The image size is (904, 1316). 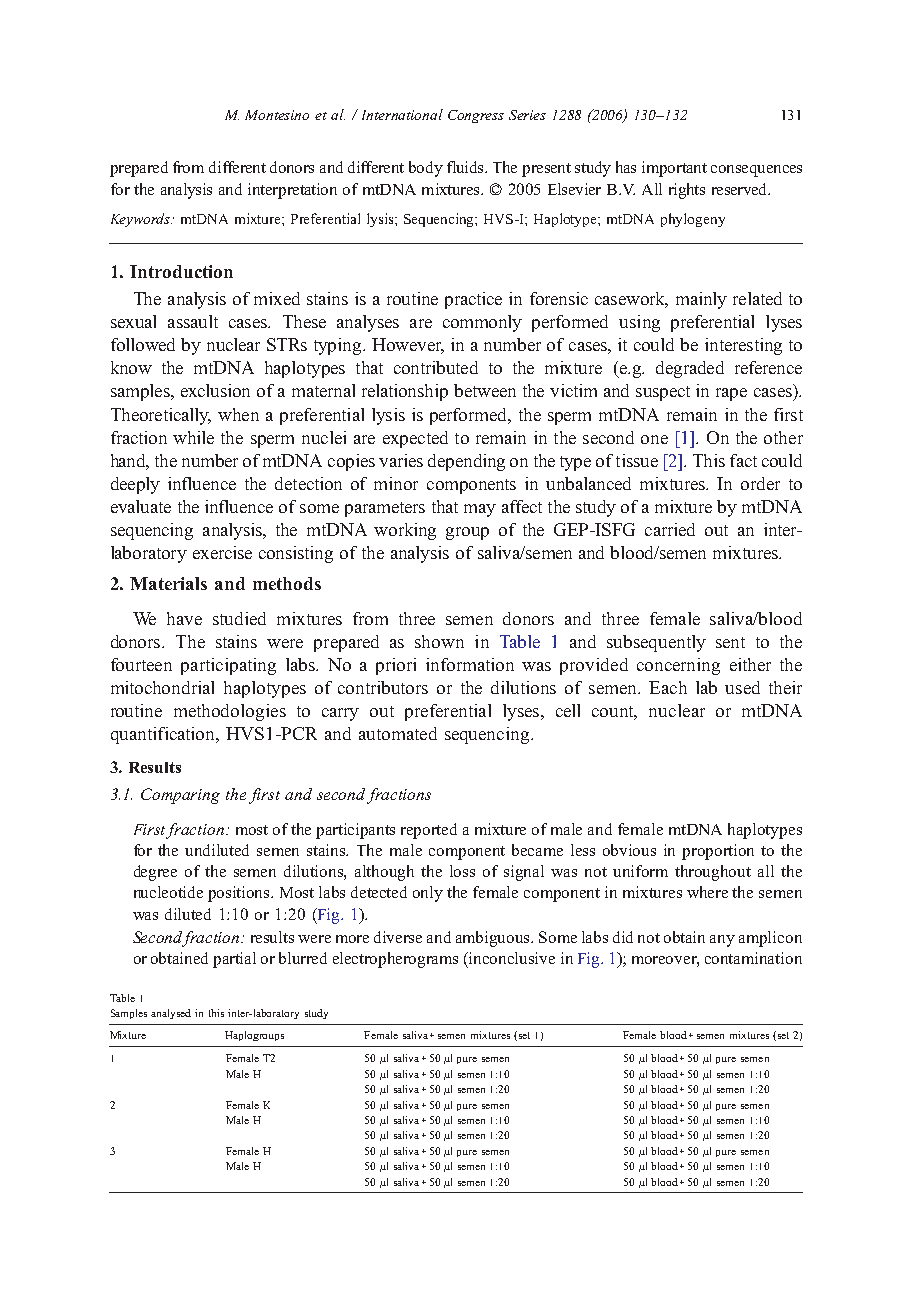 I want to click on used, so click(x=742, y=687).
